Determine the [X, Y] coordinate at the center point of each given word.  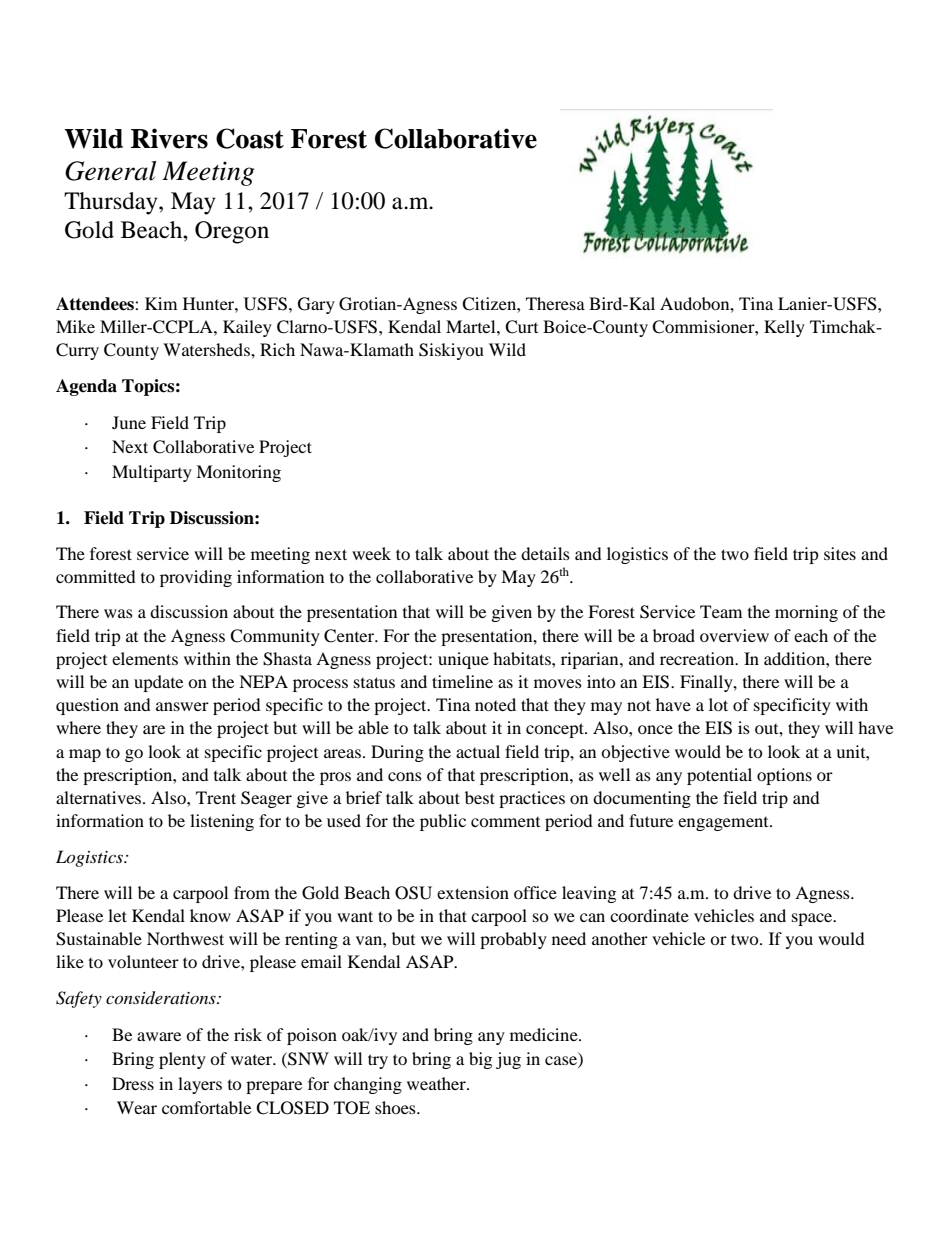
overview [734, 635]
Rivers [169, 138]
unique [463, 660]
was [118, 613]
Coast [250, 138]
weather [437, 1083]
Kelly [784, 328]
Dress [133, 1083]
